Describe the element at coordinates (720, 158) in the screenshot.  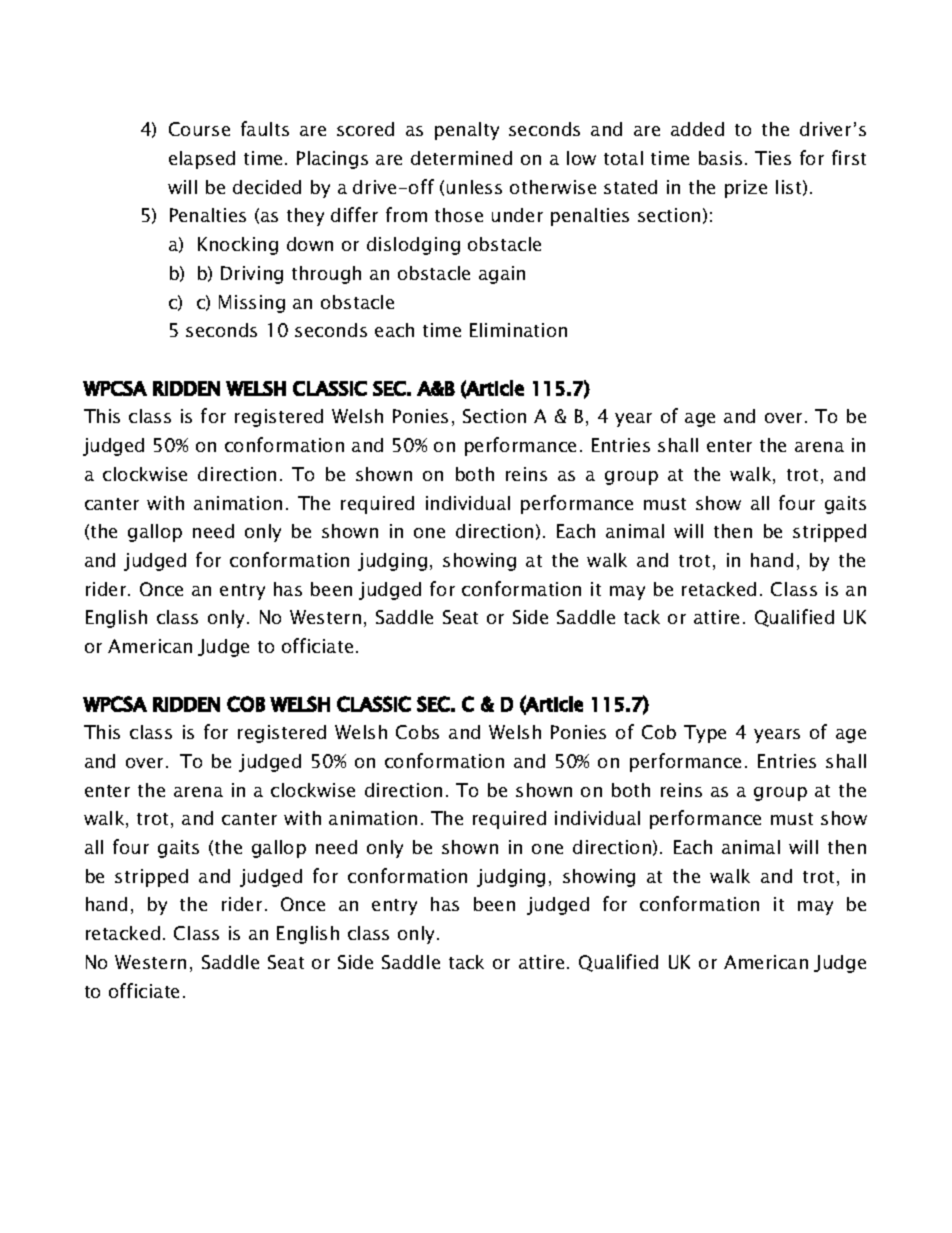
I see `basis` at that location.
